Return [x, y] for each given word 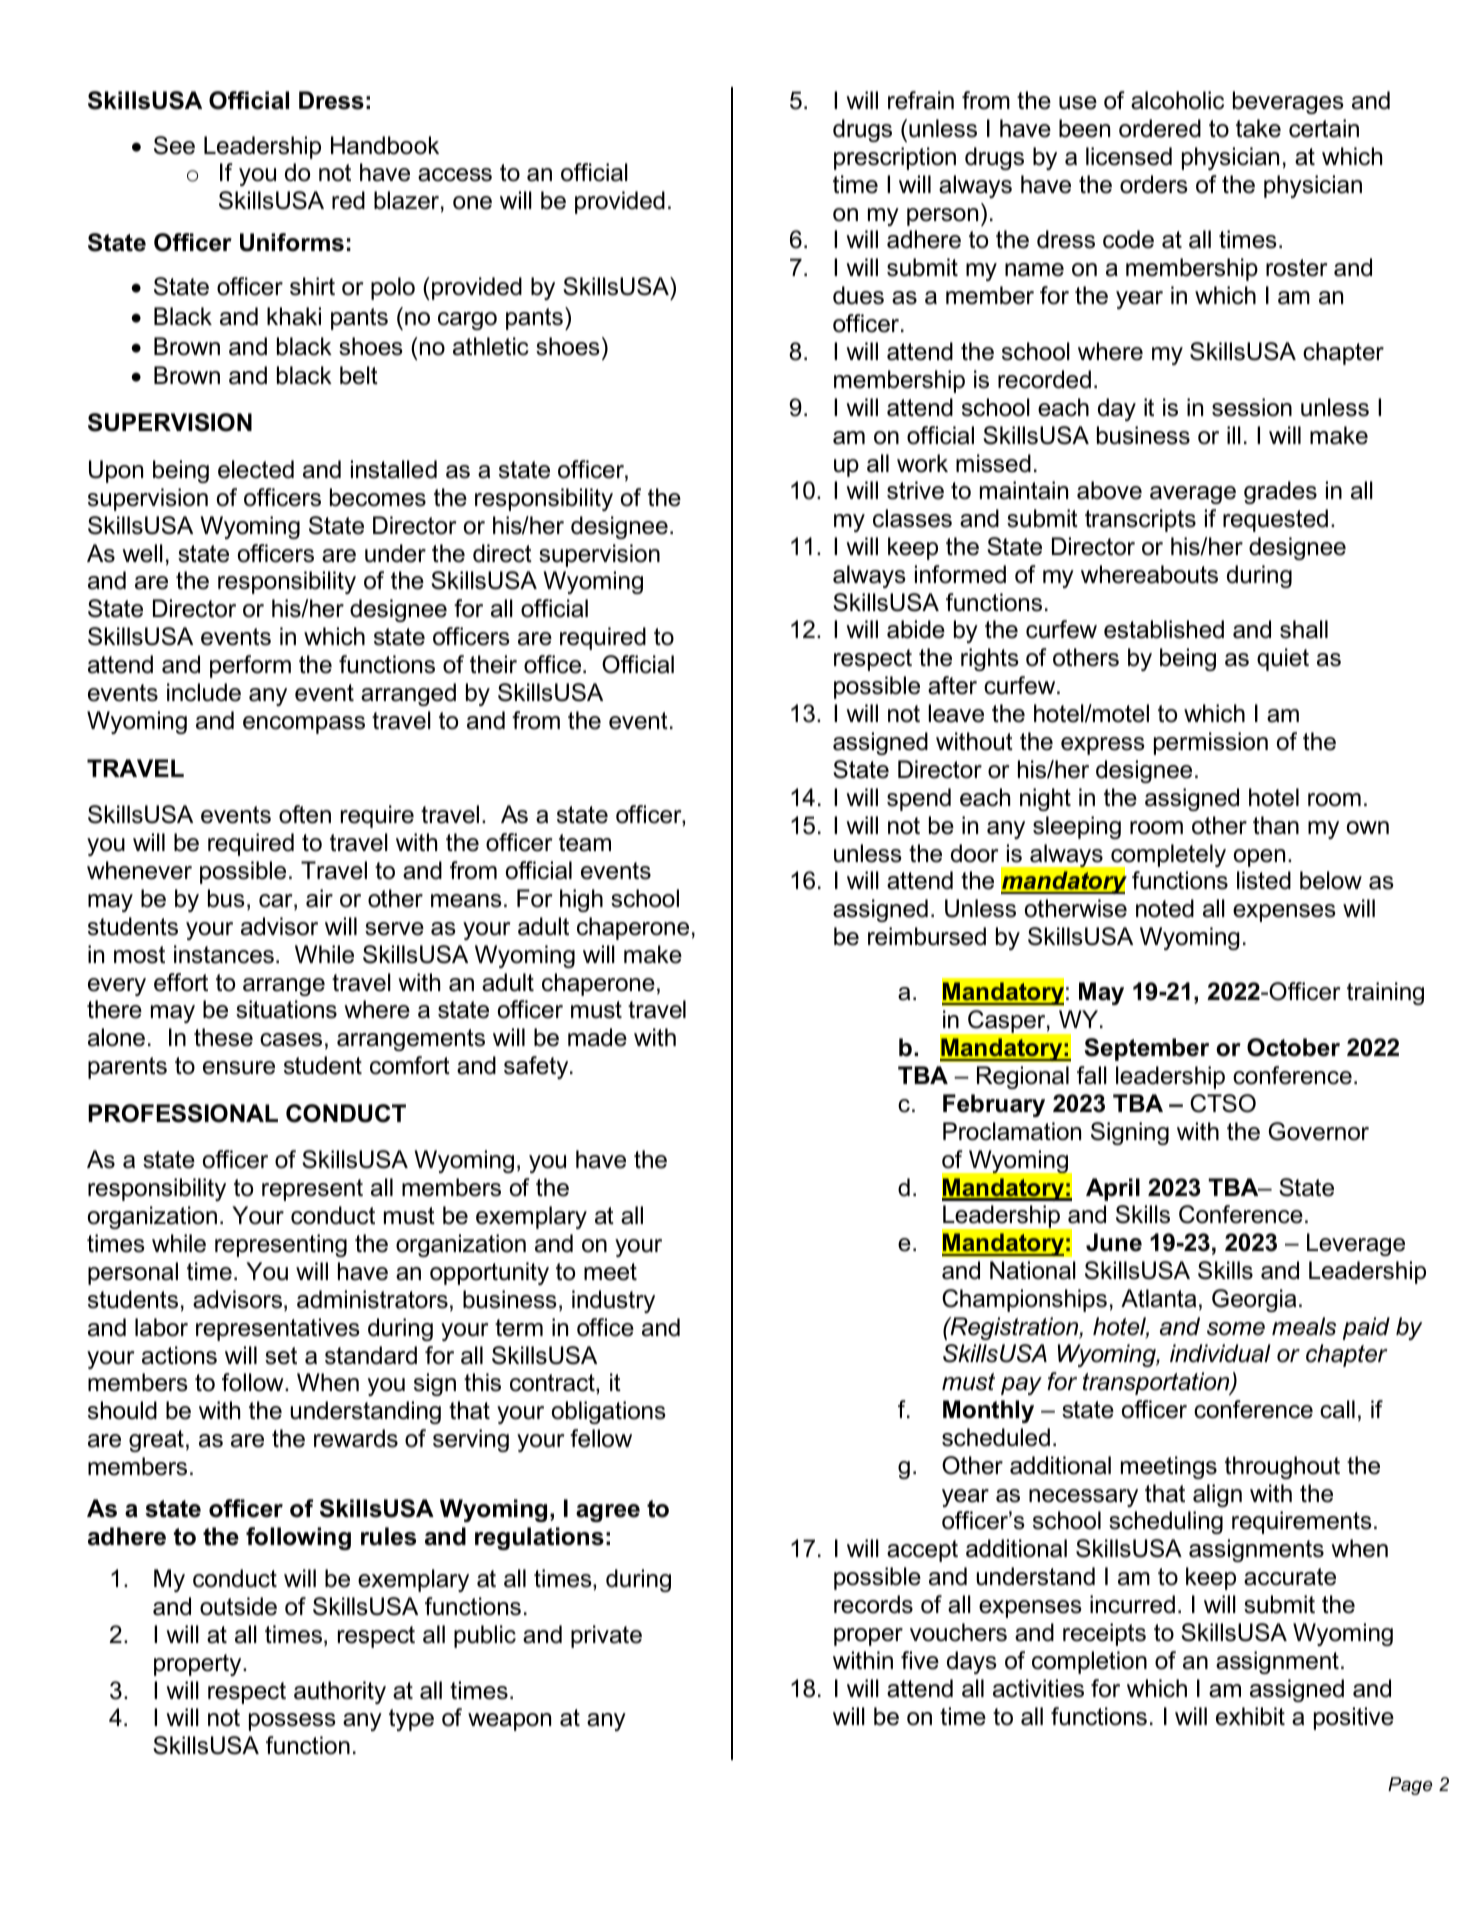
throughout [1282, 1467]
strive [915, 490]
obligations [609, 1412]
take [1258, 128]
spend [919, 799]
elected [256, 469]
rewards [356, 1438]
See [174, 145]
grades [1280, 492]
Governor [1319, 1131]
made [597, 1037]
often [305, 814]
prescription [895, 158]
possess [292, 1722]
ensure [239, 1068]
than [1276, 825]
